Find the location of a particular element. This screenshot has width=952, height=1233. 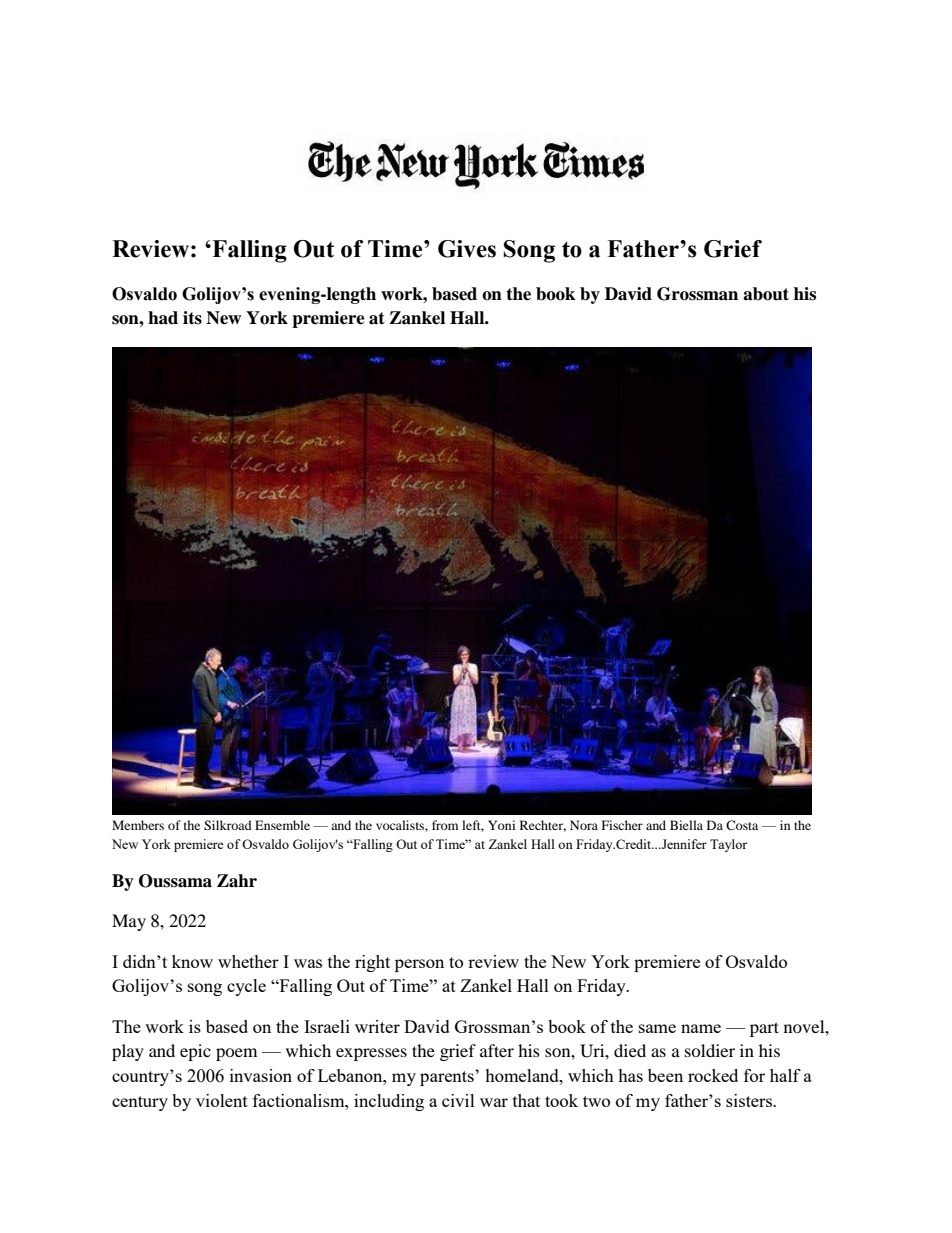

parents is located at coordinates (448, 1078).
